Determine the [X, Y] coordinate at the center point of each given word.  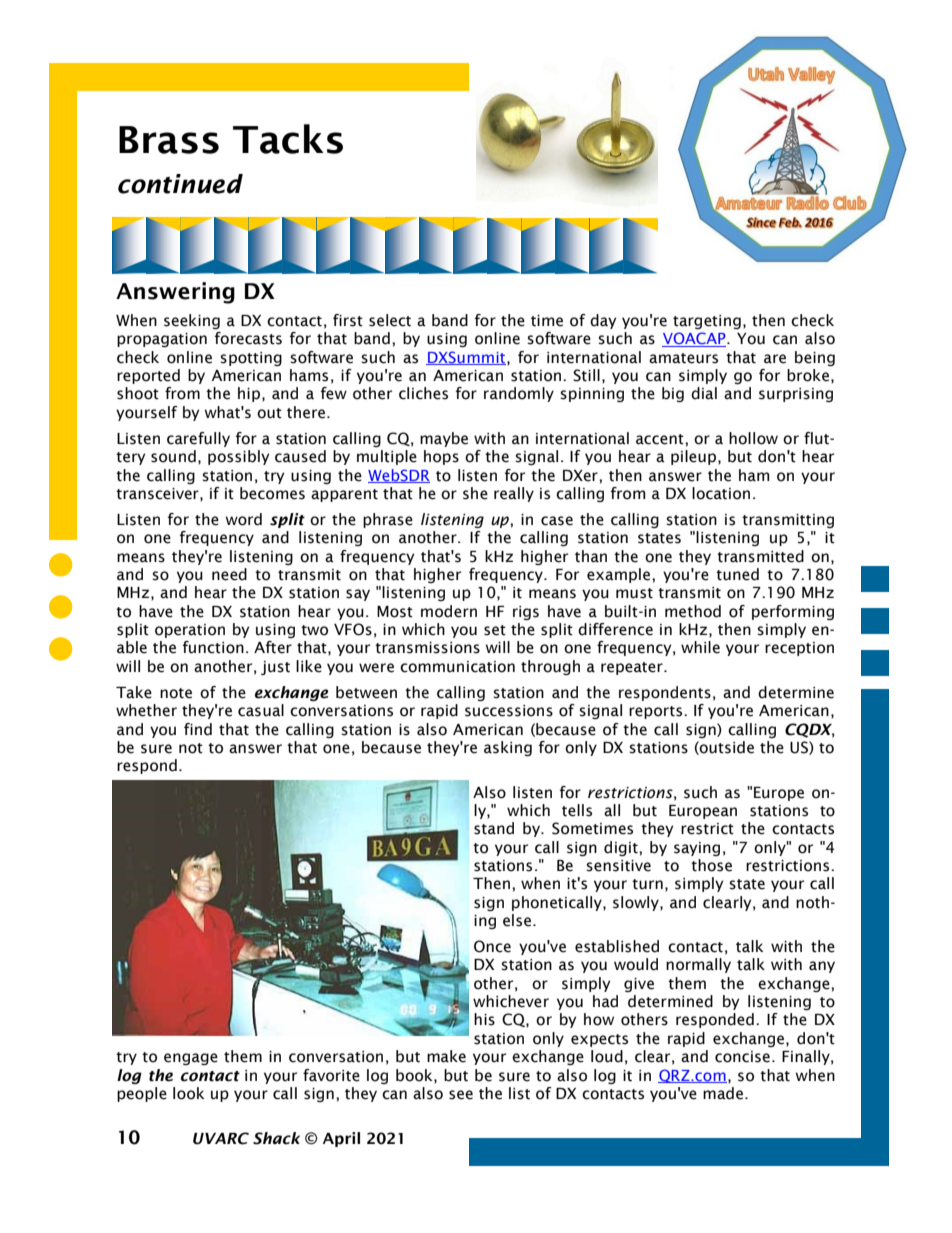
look [188, 1093]
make [446, 1056]
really [514, 494]
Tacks [288, 139]
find [198, 729]
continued [180, 184]
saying [697, 849]
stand [494, 828]
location [721, 493]
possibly [238, 457]
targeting [707, 322]
